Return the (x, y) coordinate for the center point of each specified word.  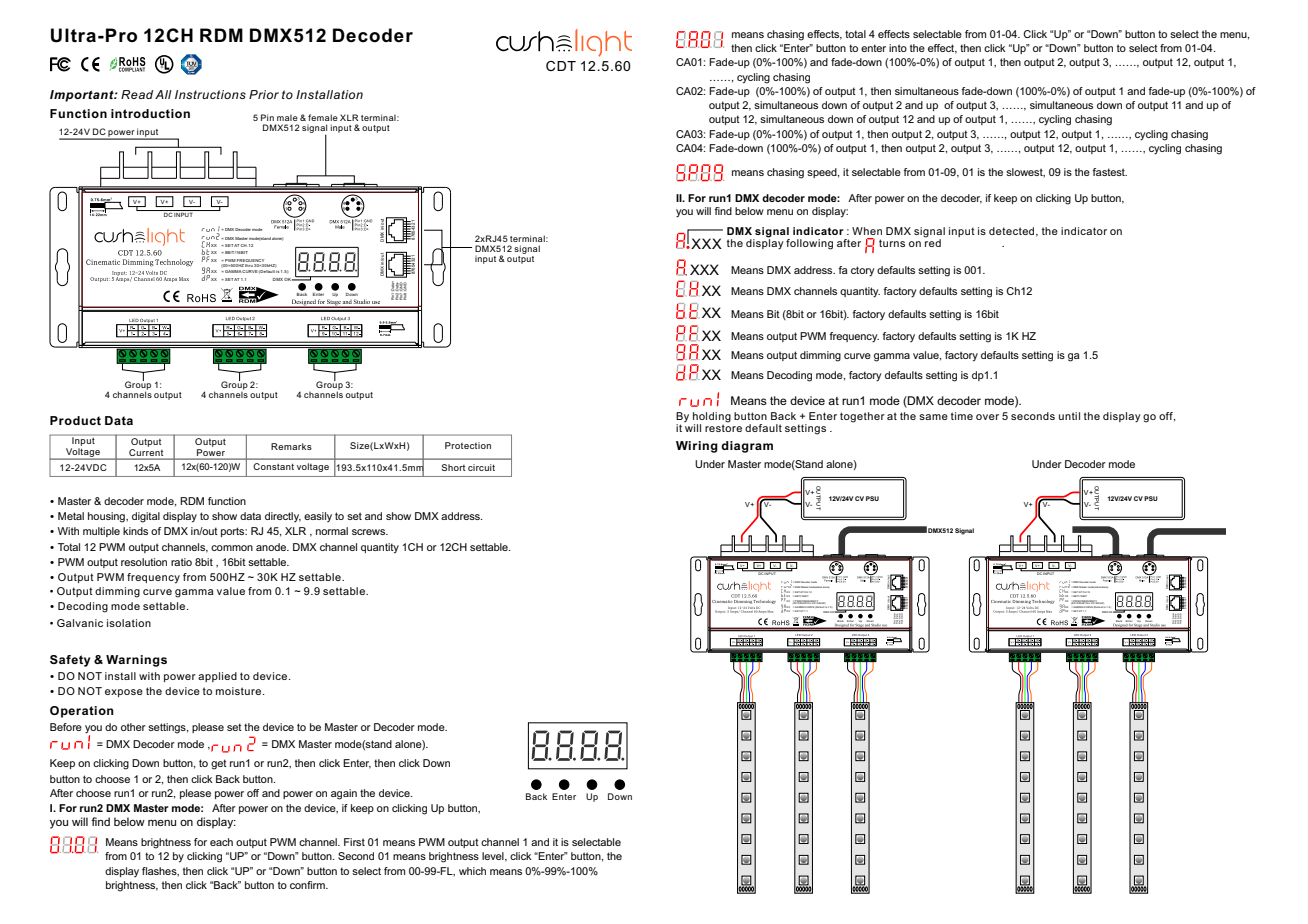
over (987, 417)
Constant (273, 466)
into (898, 48)
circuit (481, 467)
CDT (561, 66)
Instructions (210, 94)
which (472, 871)
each (221, 842)
